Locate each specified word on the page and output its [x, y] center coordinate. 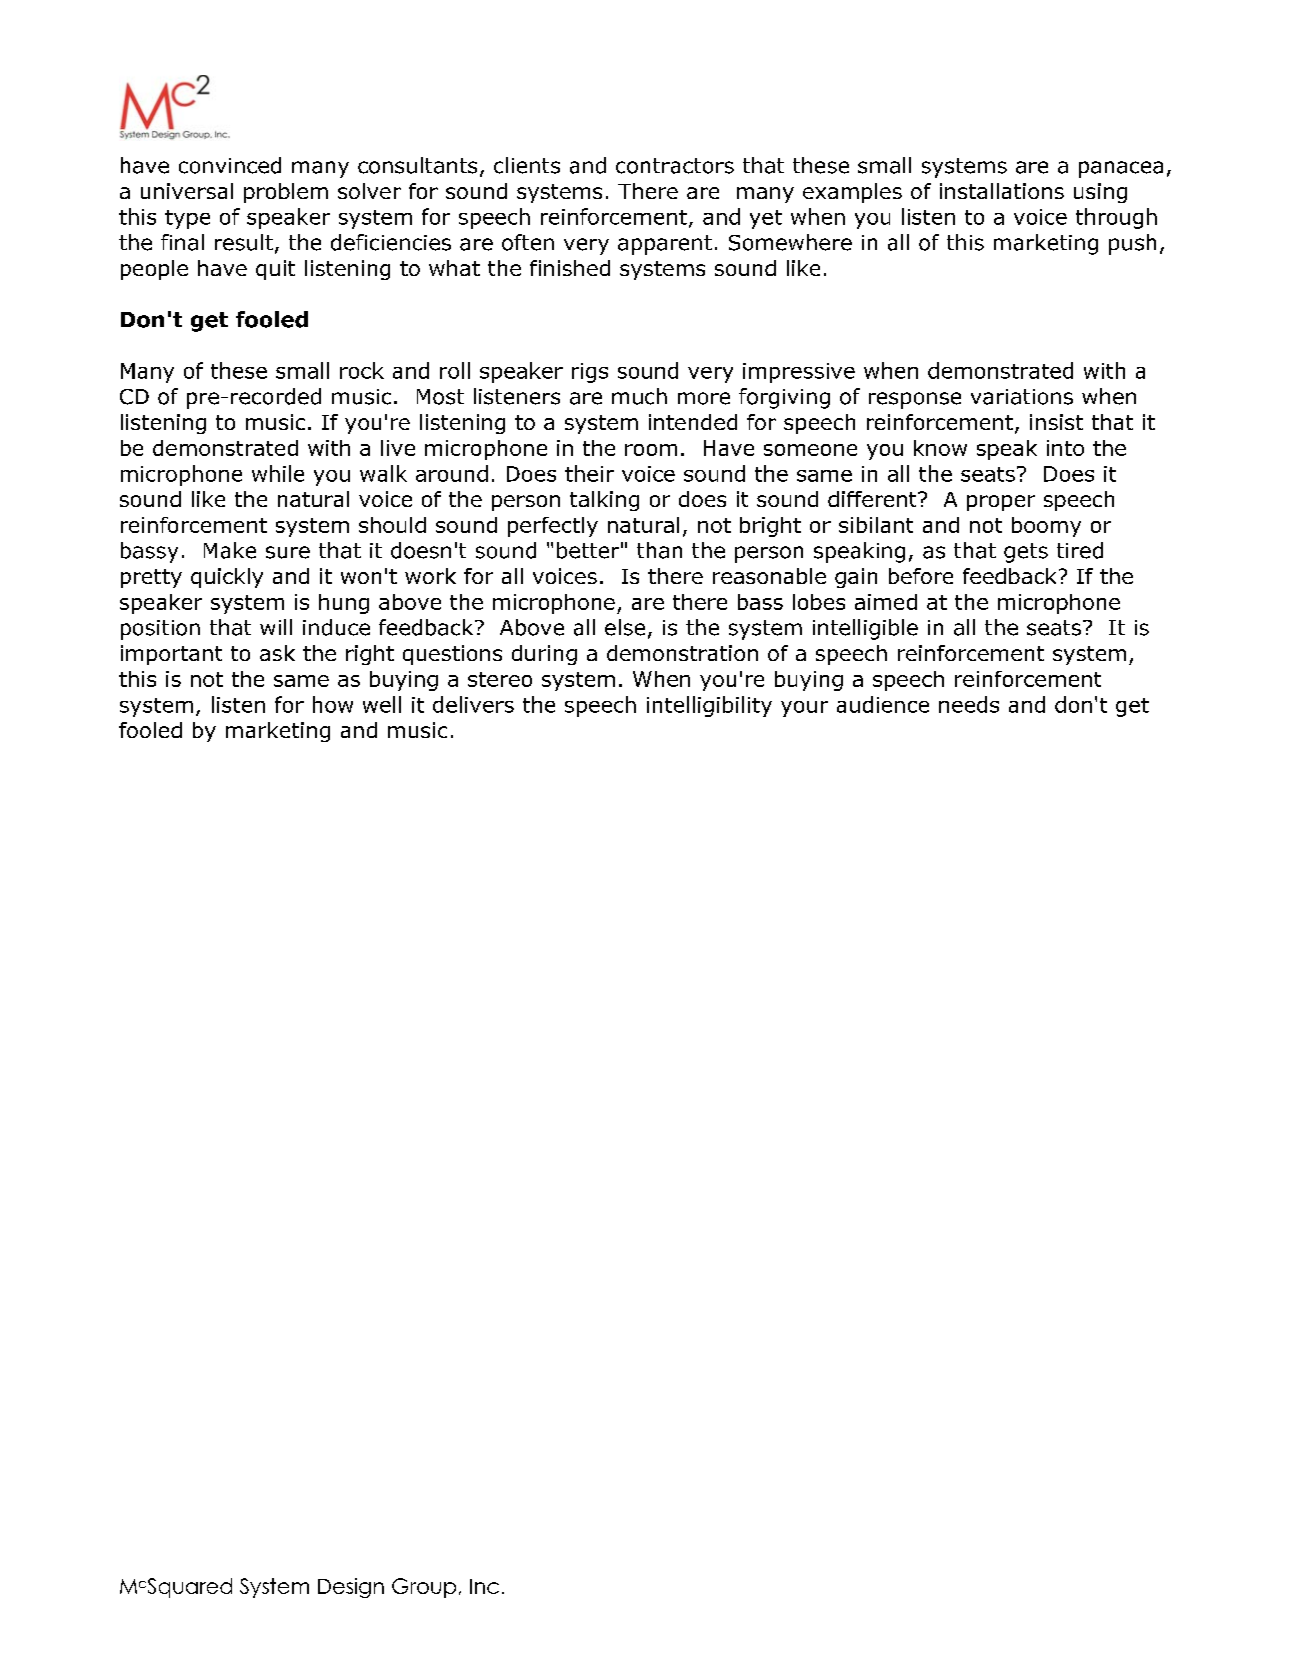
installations [1002, 191]
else [625, 627]
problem [286, 193]
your [804, 709]
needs [969, 704]
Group [424, 1588]
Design [351, 1588]
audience [883, 704]
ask [277, 653]
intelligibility [709, 706]
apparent [665, 245]
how [333, 704]
